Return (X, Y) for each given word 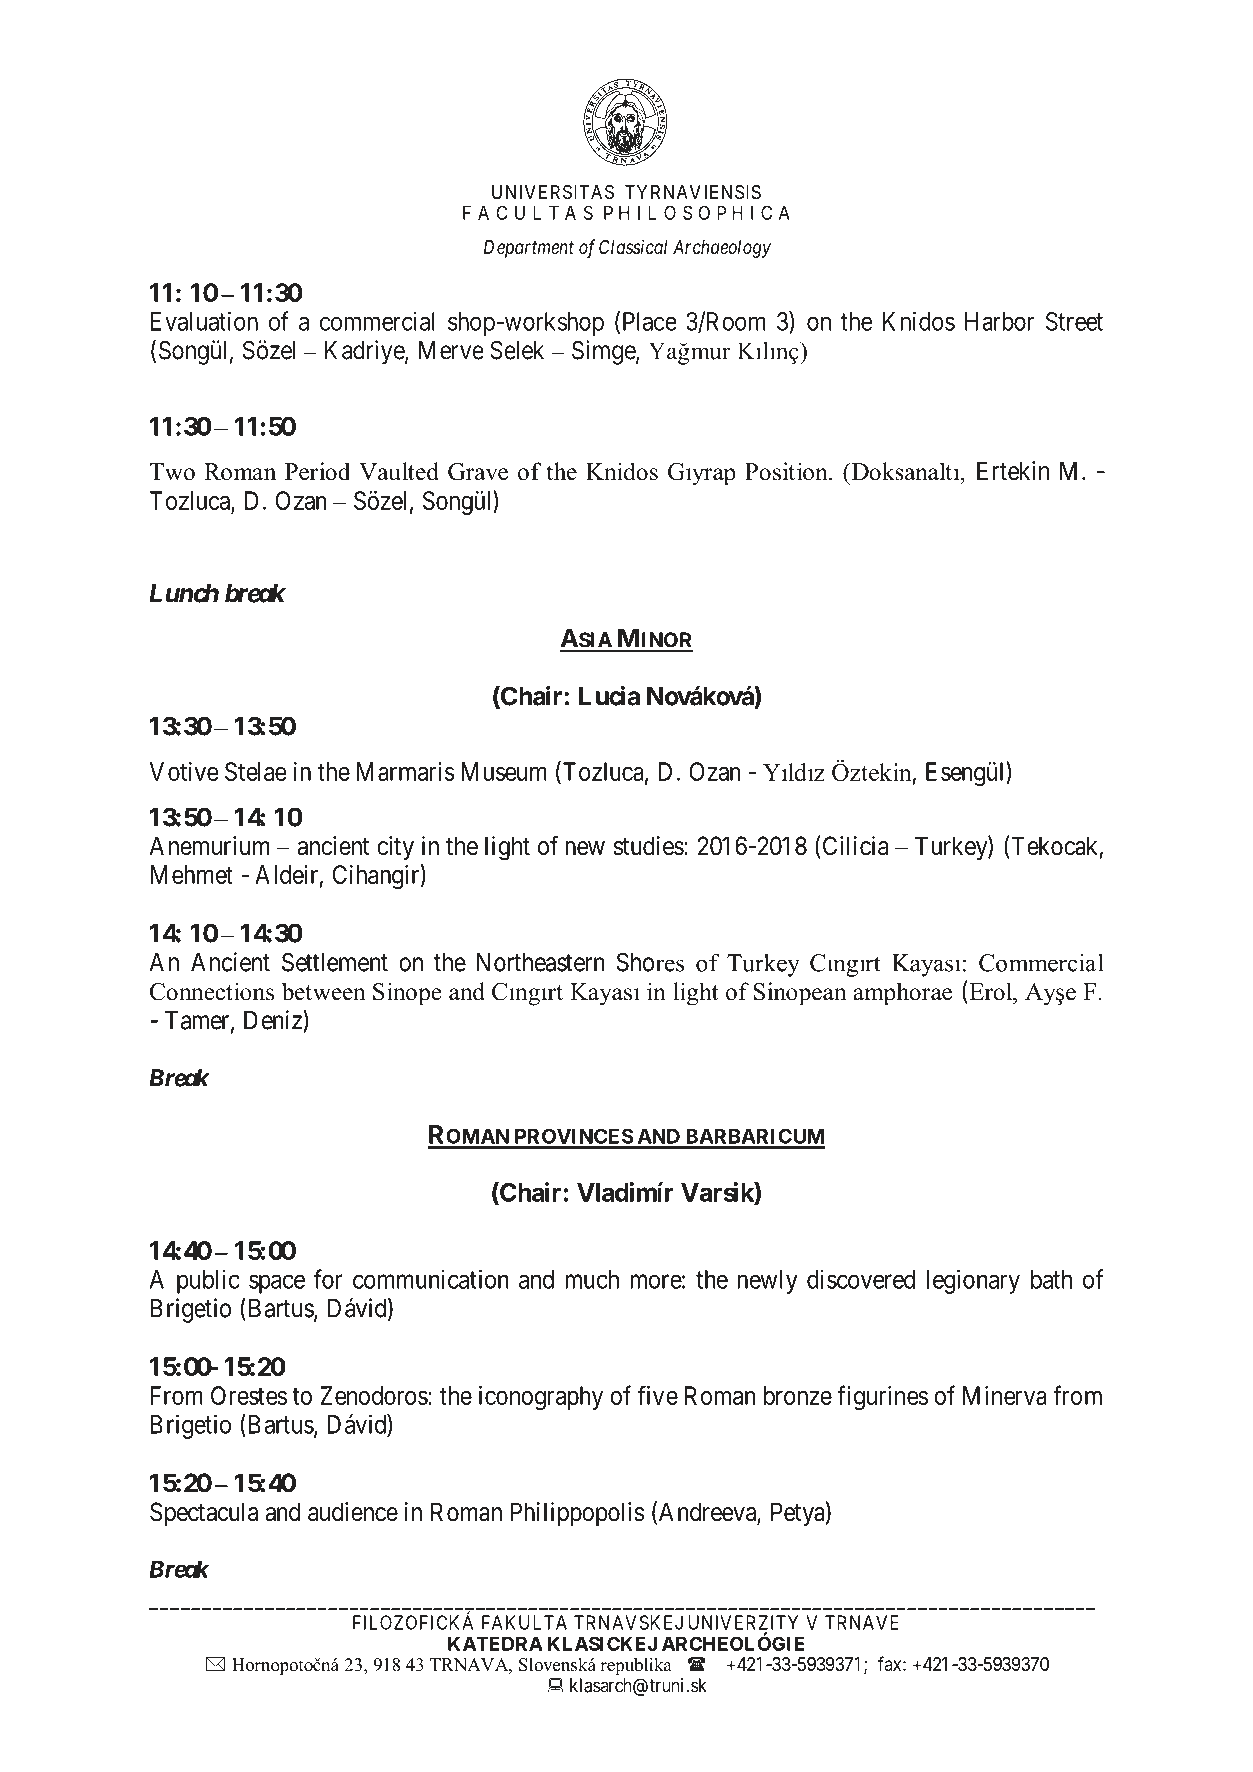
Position (787, 471)
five (658, 1395)
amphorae (902, 994)
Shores (650, 962)
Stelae (256, 771)
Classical (633, 246)
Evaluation (204, 321)
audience (353, 1512)
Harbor (999, 321)
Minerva (1005, 1395)
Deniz (274, 1021)
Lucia (609, 696)
